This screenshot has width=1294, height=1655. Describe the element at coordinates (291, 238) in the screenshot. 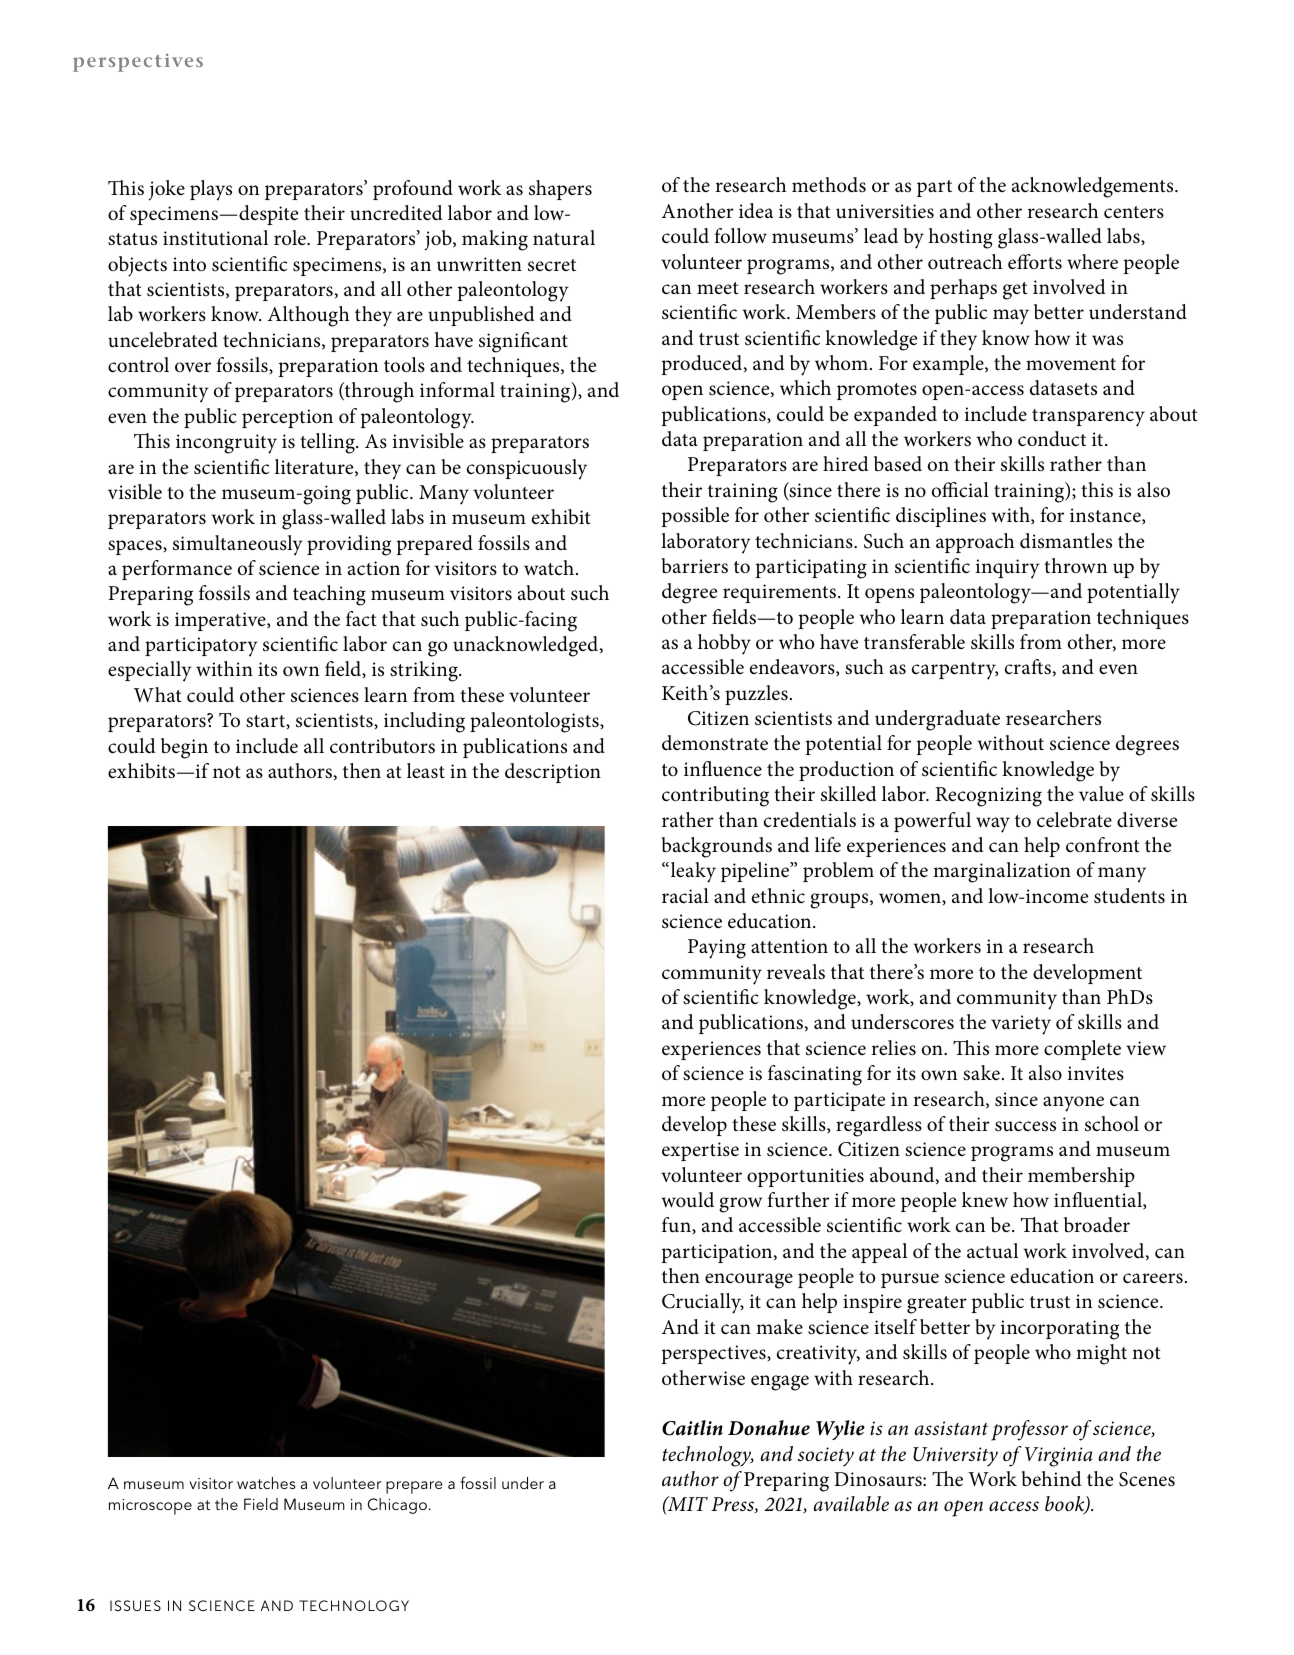

I see `role` at that location.
